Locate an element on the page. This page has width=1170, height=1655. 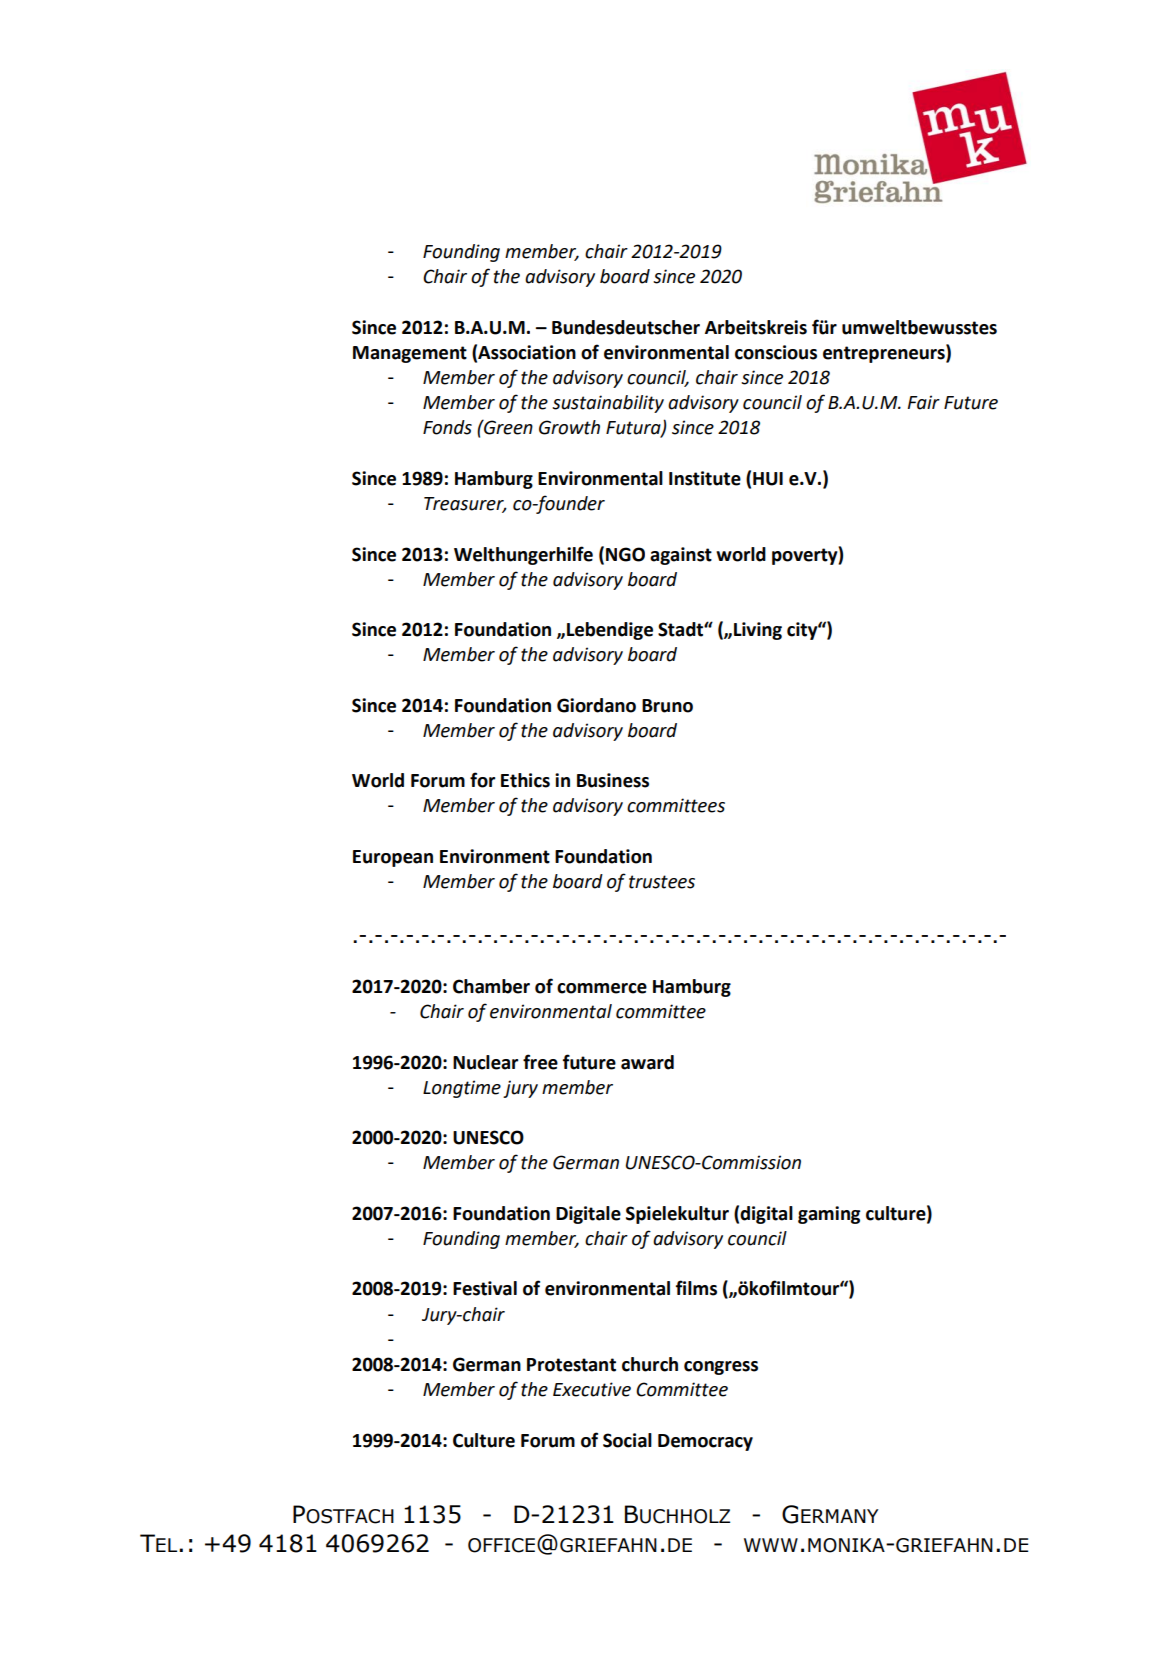
Longtime is located at coordinates (462, 1089).
